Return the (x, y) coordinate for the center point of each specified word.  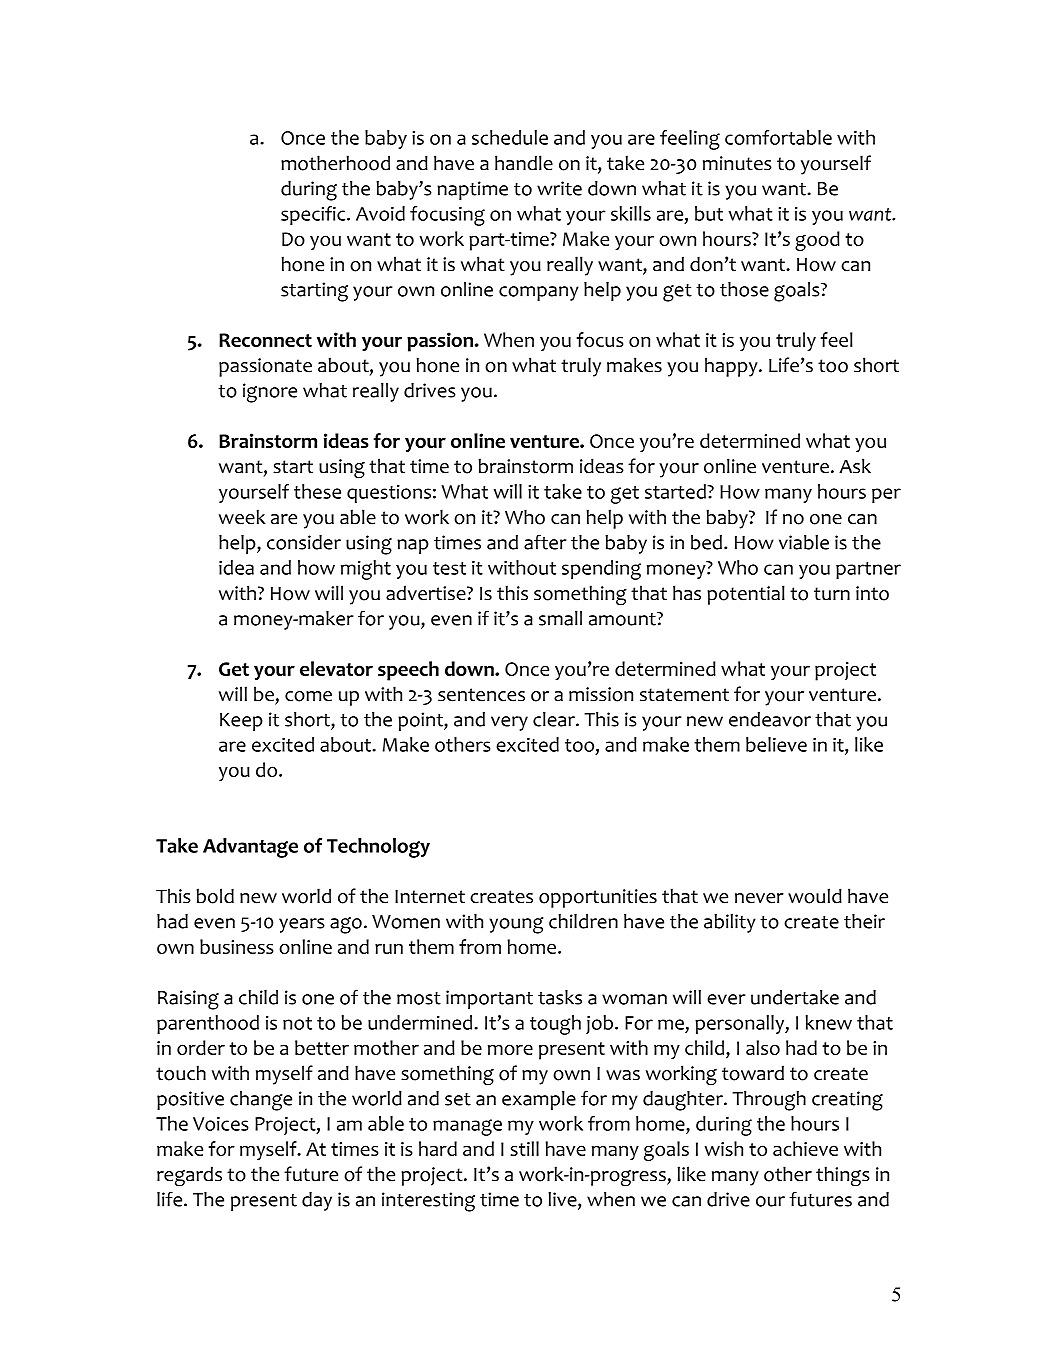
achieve (805, 1148)
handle (524, 163)
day (317, 1201)
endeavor (770, 719)
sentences (481, 695)
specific (314, 215)
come (308, 696)
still (524, 1148)
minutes (737, 163)
